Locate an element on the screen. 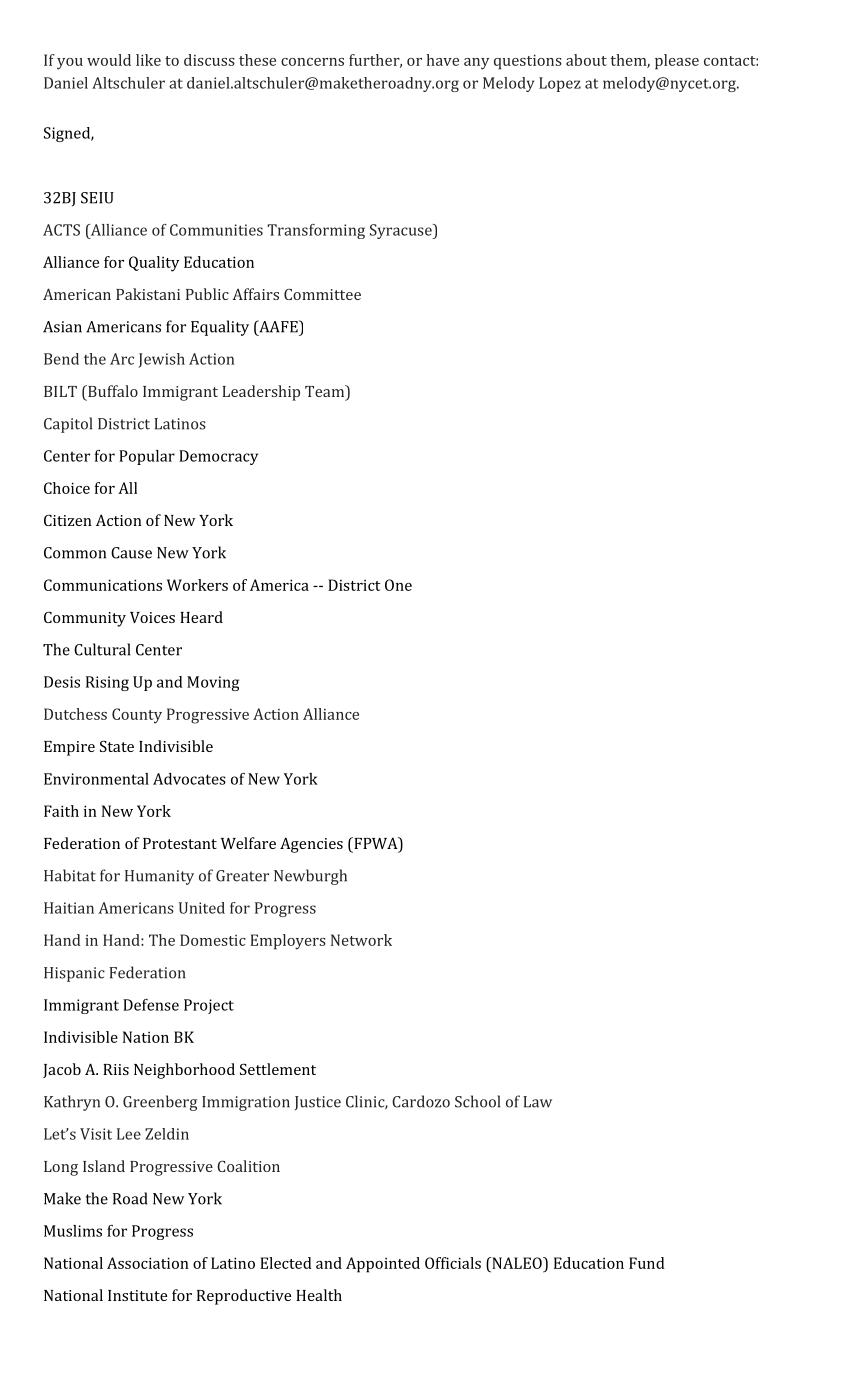 The height and width of the screenshot is (1400, 849). Cause is located at coordinates (131, 553).
